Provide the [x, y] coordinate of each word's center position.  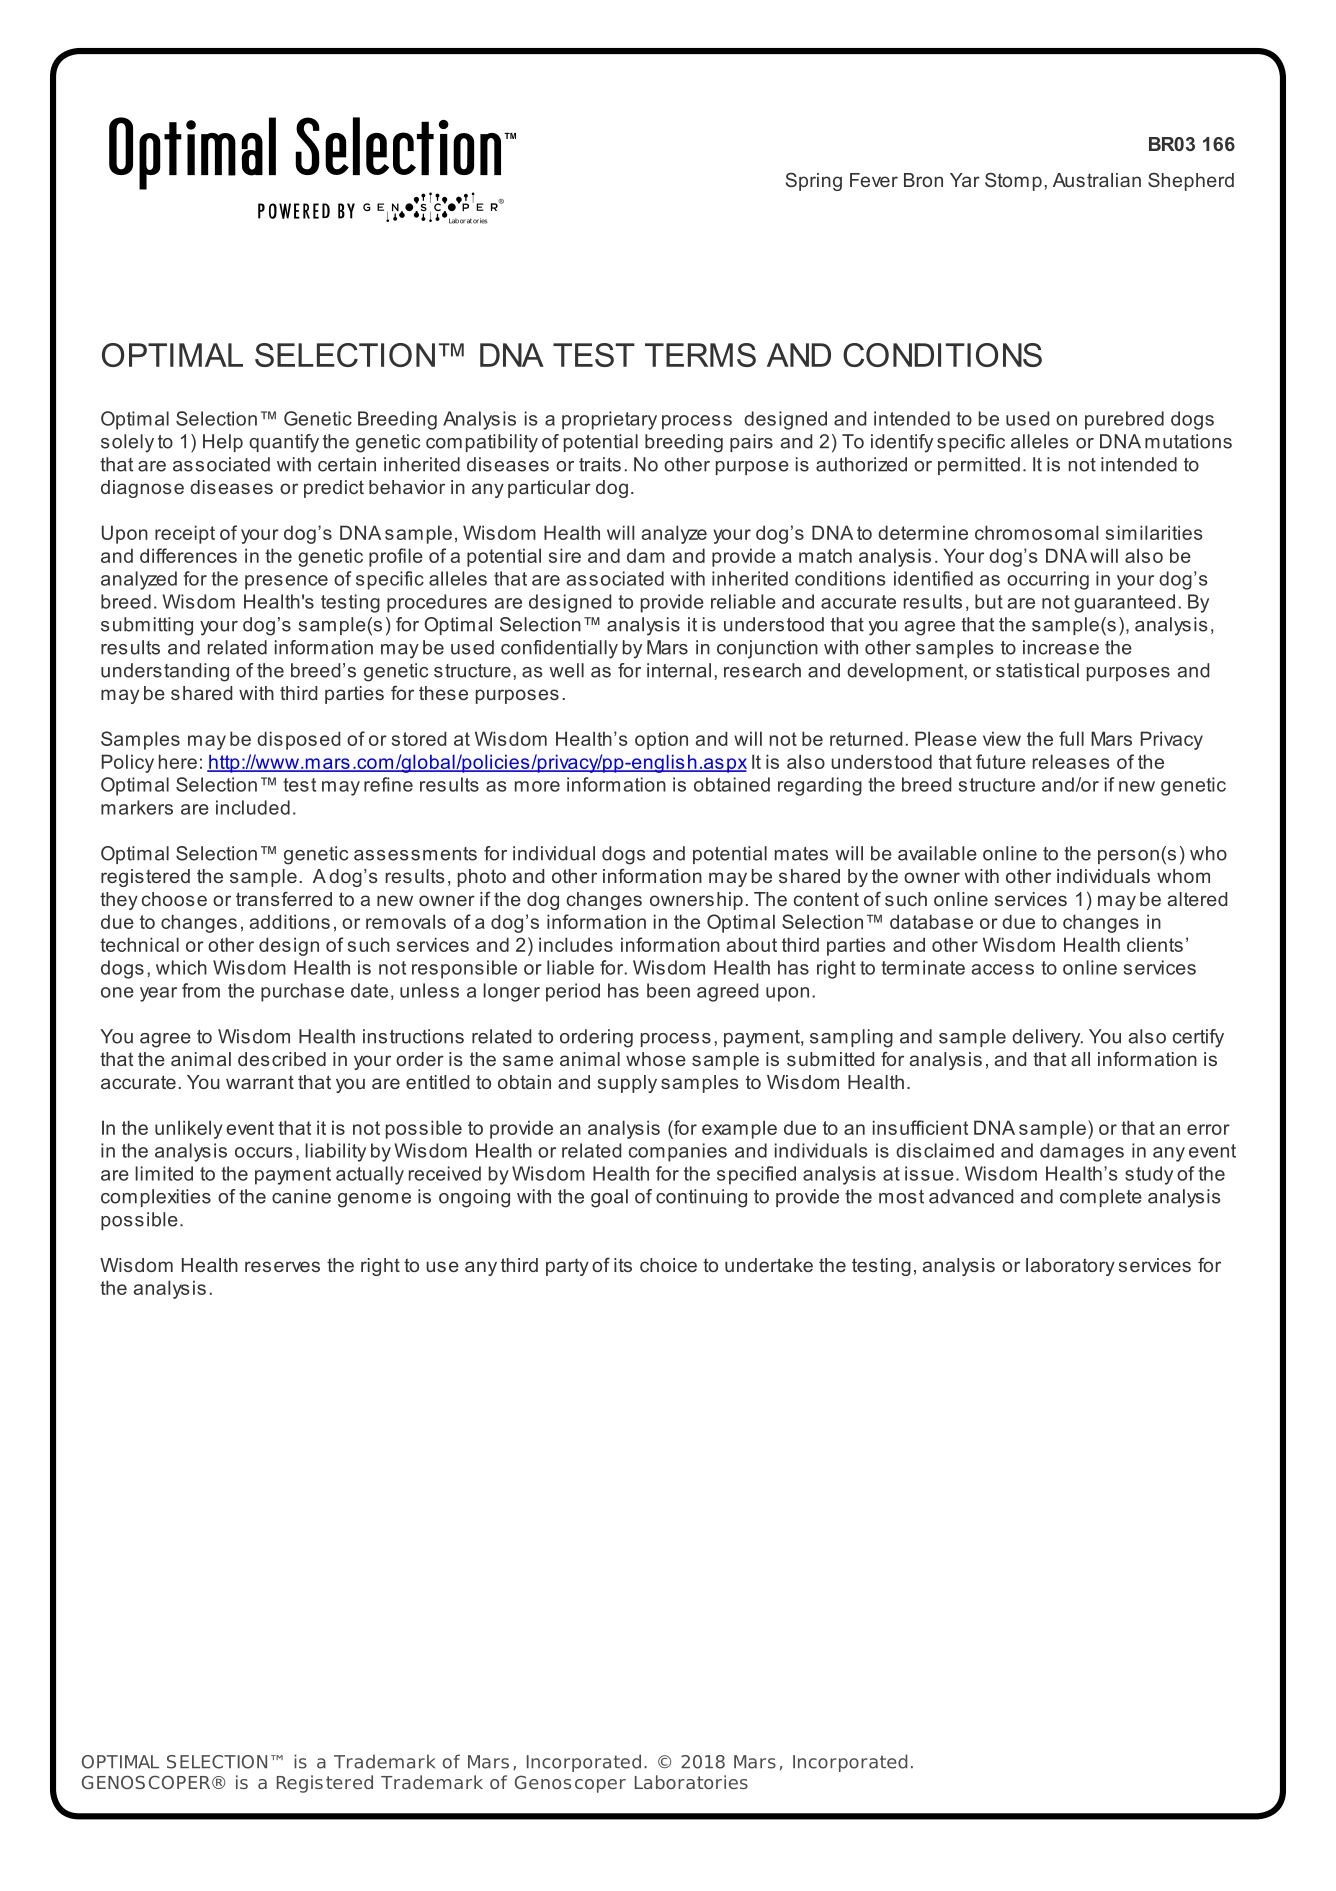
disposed [298, 740]
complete [1101, 1198]
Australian [1097, 180]
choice [668, 1265]
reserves [282, 1266]
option [661, 740]
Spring [814, 181]
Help [223, 443]
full [1071, 738]
